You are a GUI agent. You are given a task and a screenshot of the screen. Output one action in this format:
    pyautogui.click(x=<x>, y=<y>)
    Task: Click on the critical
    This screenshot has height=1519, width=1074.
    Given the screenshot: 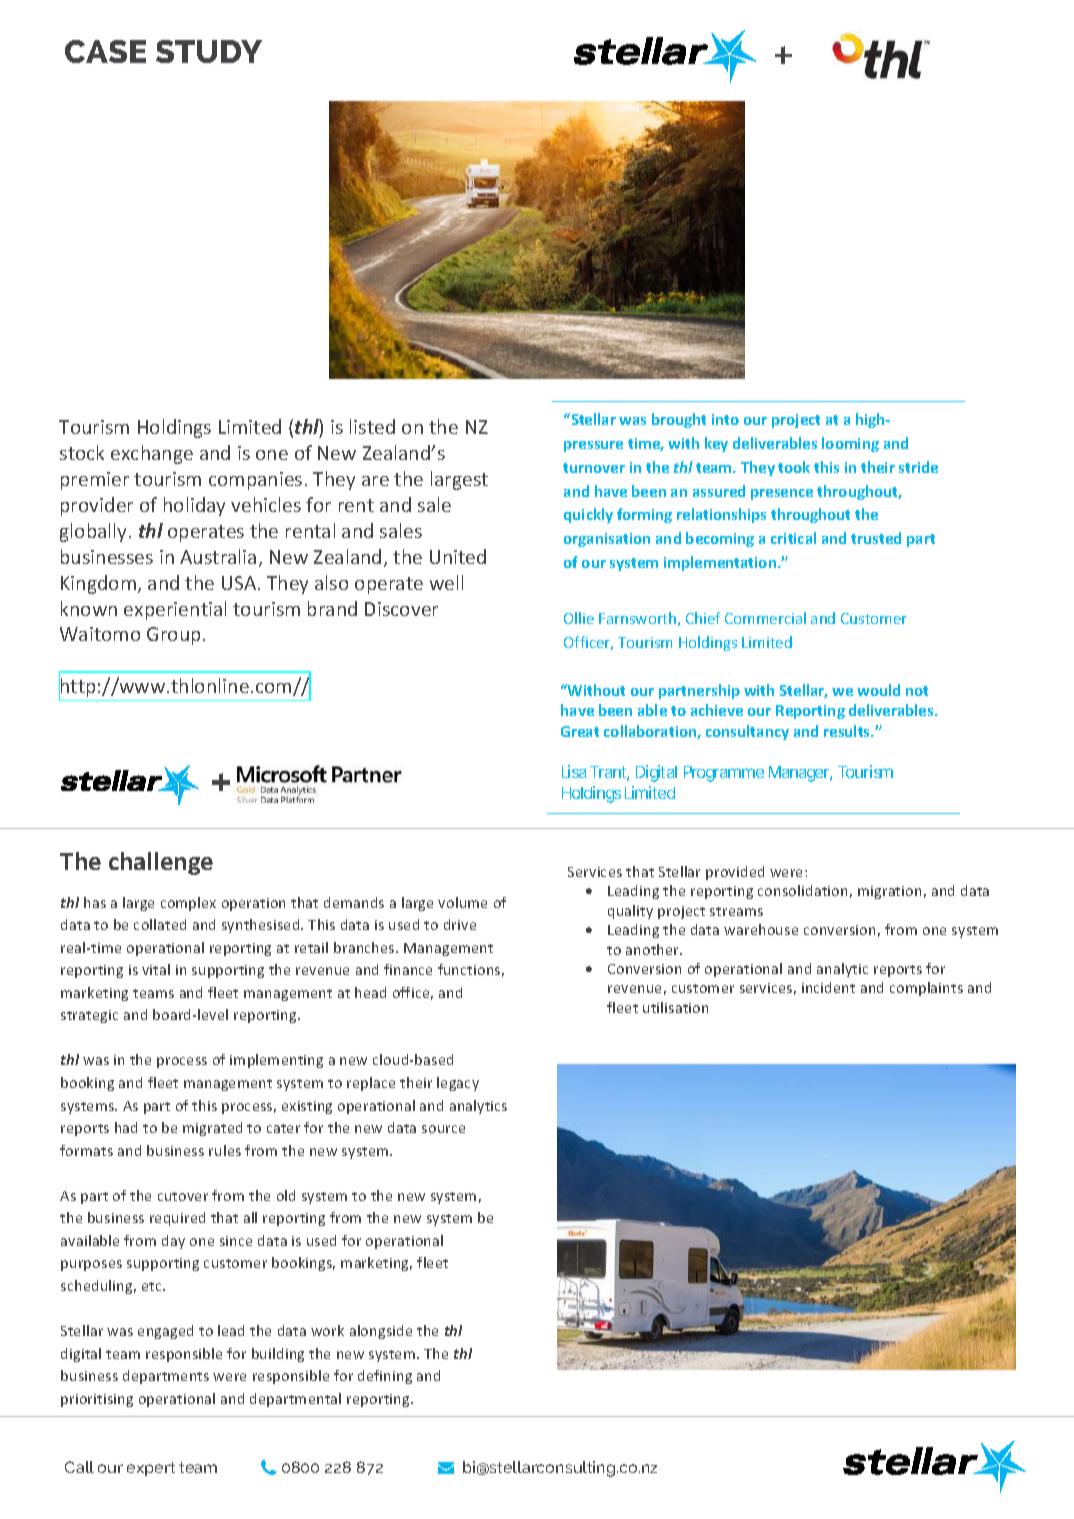 What is the action you would take?
    pyautogui.click(x=793, y=538)
